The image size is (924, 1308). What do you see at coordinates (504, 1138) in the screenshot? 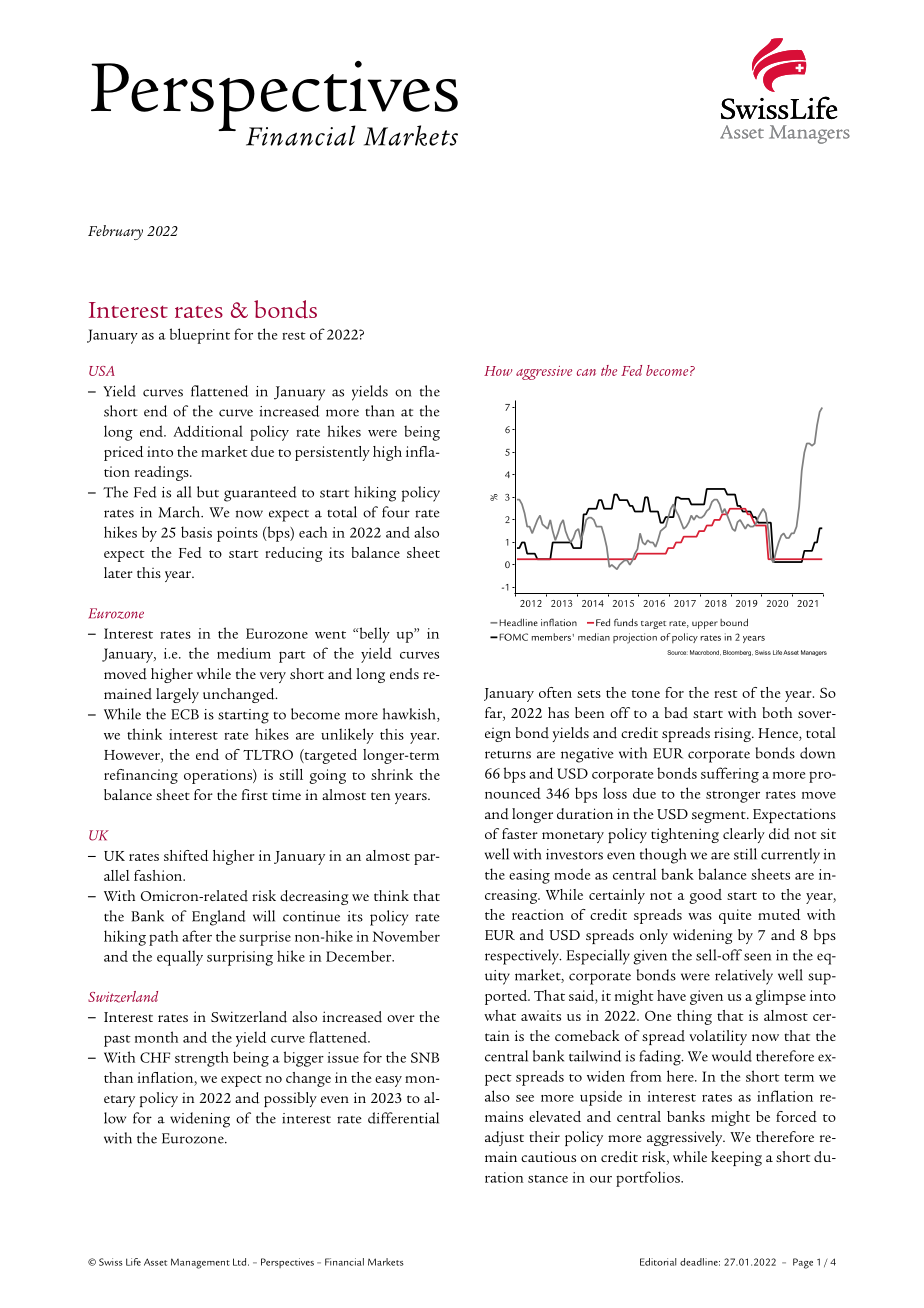
I see `adjust` at bounding box center [504, 1138].
